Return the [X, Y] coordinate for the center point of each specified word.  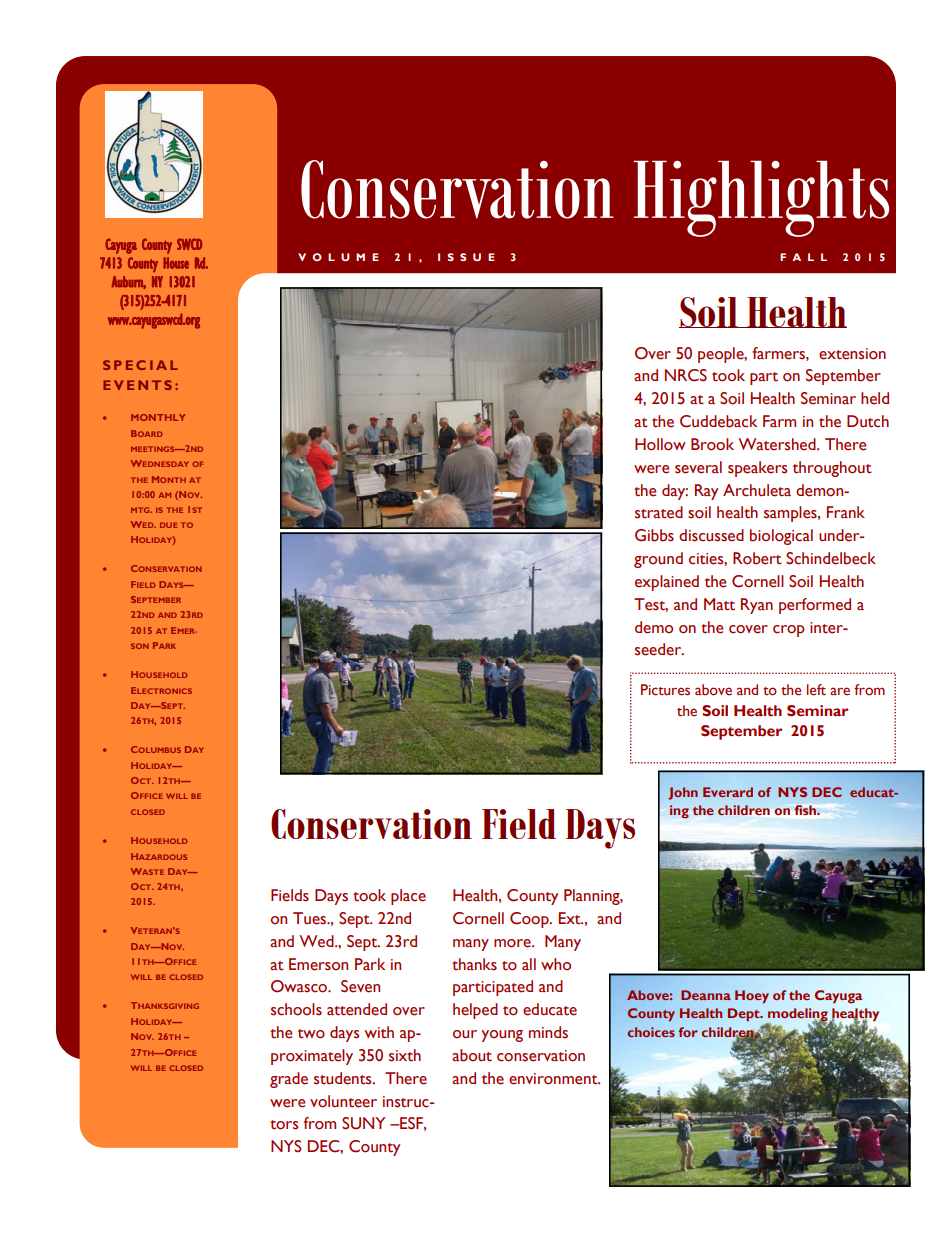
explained [667, 583]
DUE [168, 525]
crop [789, 631]
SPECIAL [140, 365]
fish [807, 810]
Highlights [761, 199]
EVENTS [137, 385]
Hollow [660, 444]
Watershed [778, 444]
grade [289, 1080]
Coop [530, 920]
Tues [311, 918]
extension [852, 354]
